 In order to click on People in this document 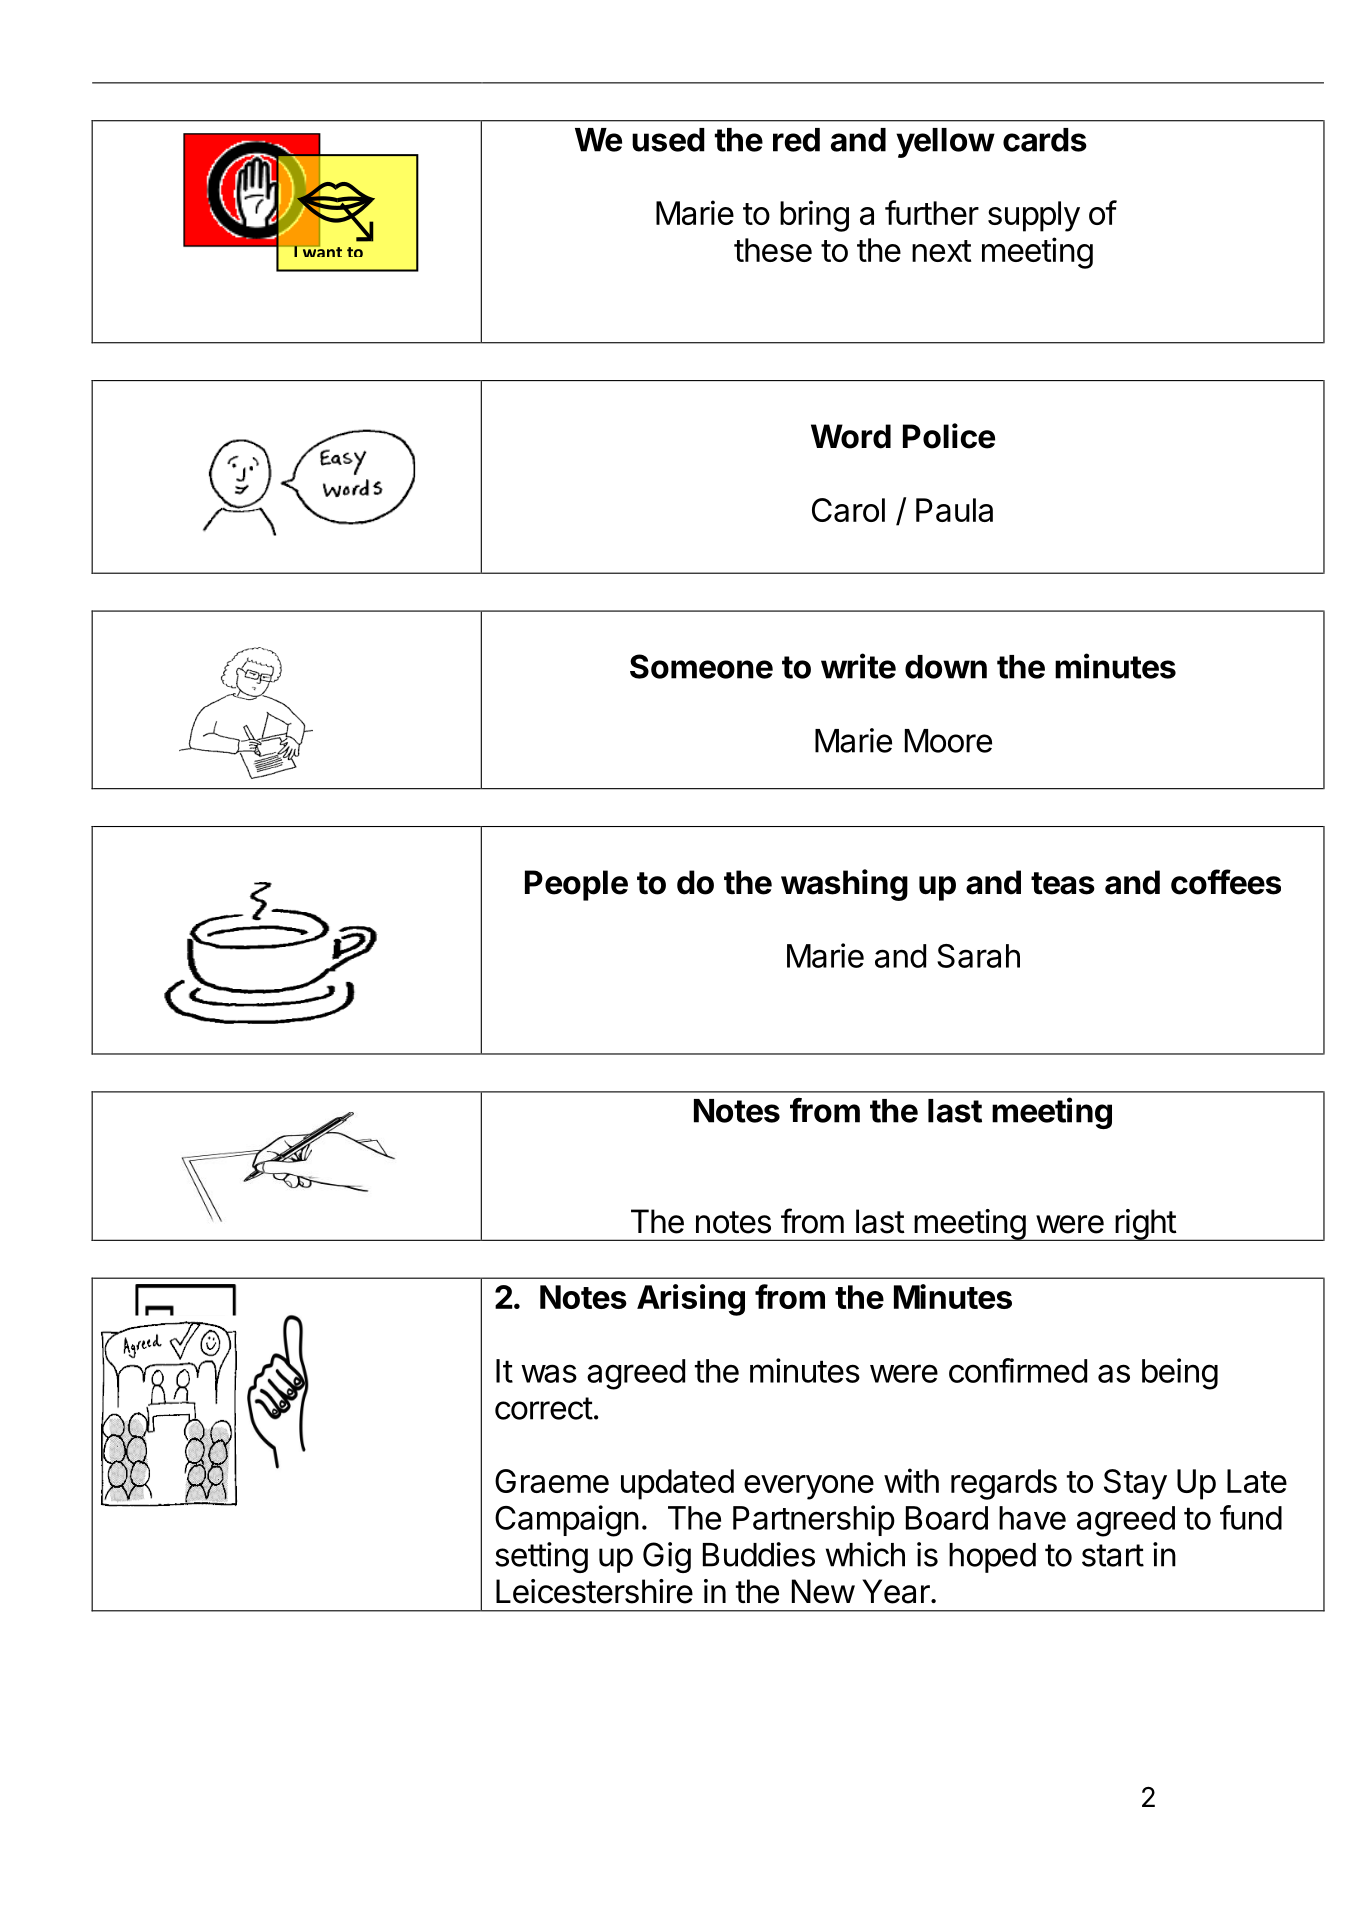, I will do `click(576, 885)`.
